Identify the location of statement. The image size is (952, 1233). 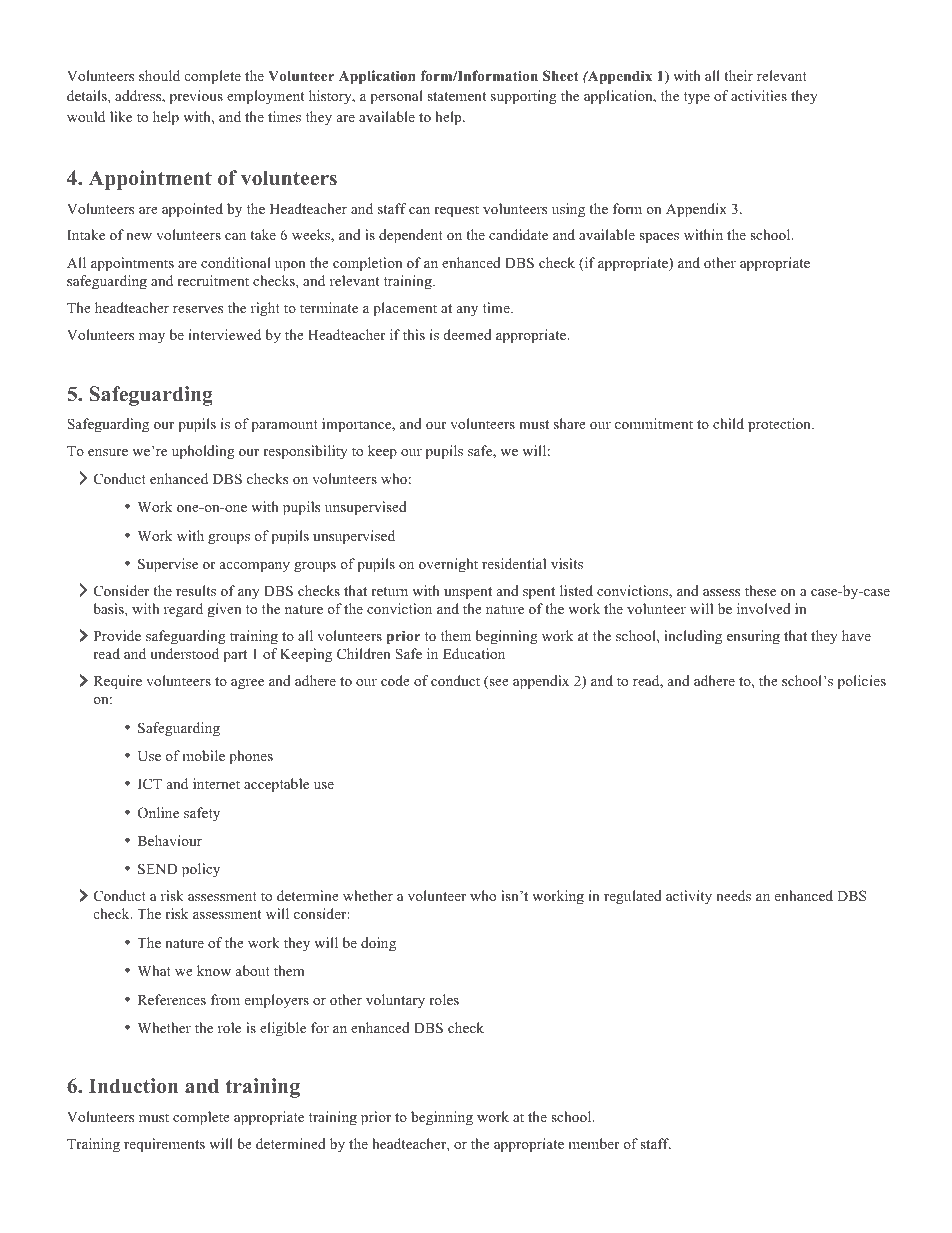
(456, 96).
